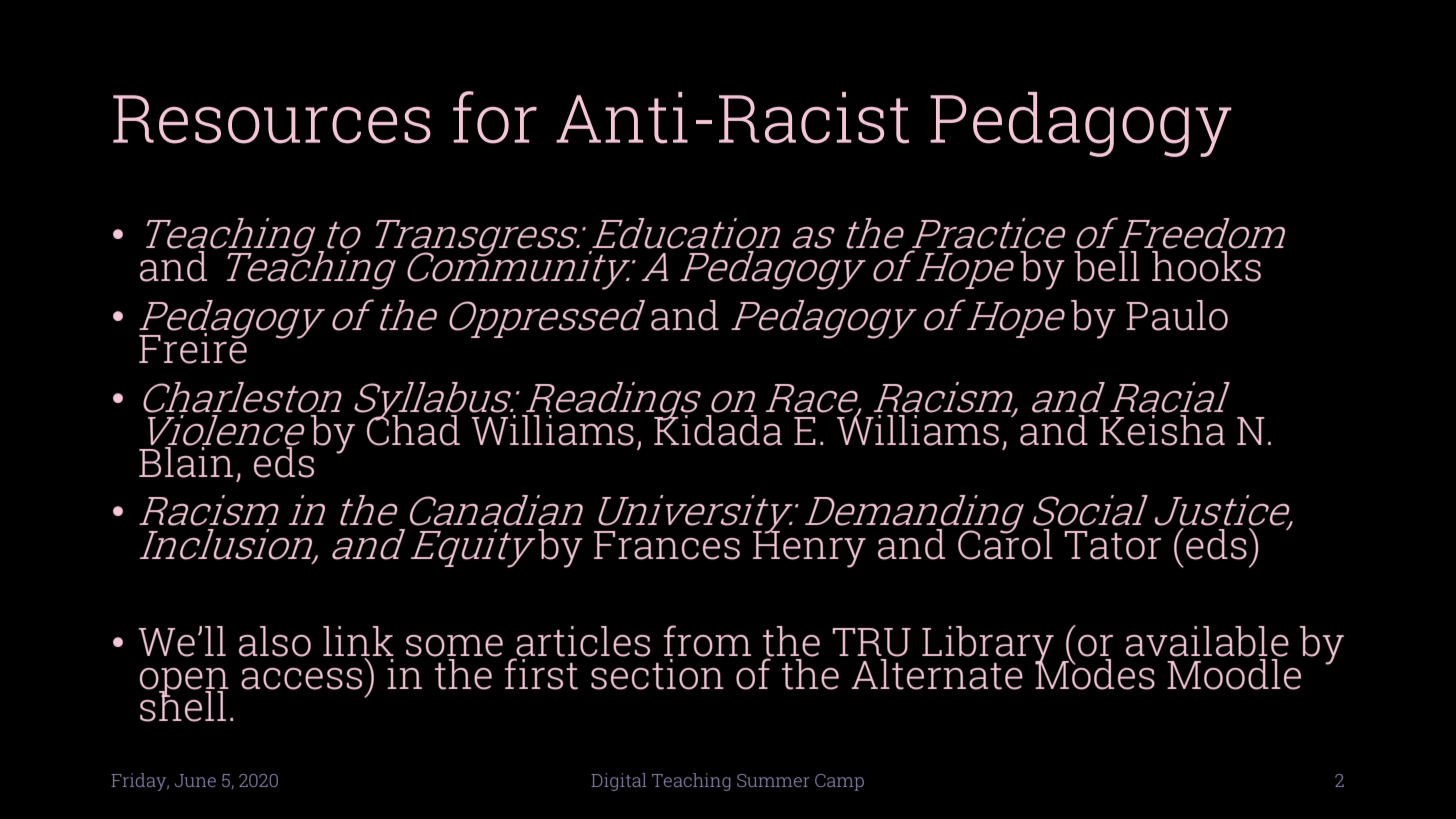  Describe the element at coordinates (583, 641) in the page. I see `articles` at that location.
